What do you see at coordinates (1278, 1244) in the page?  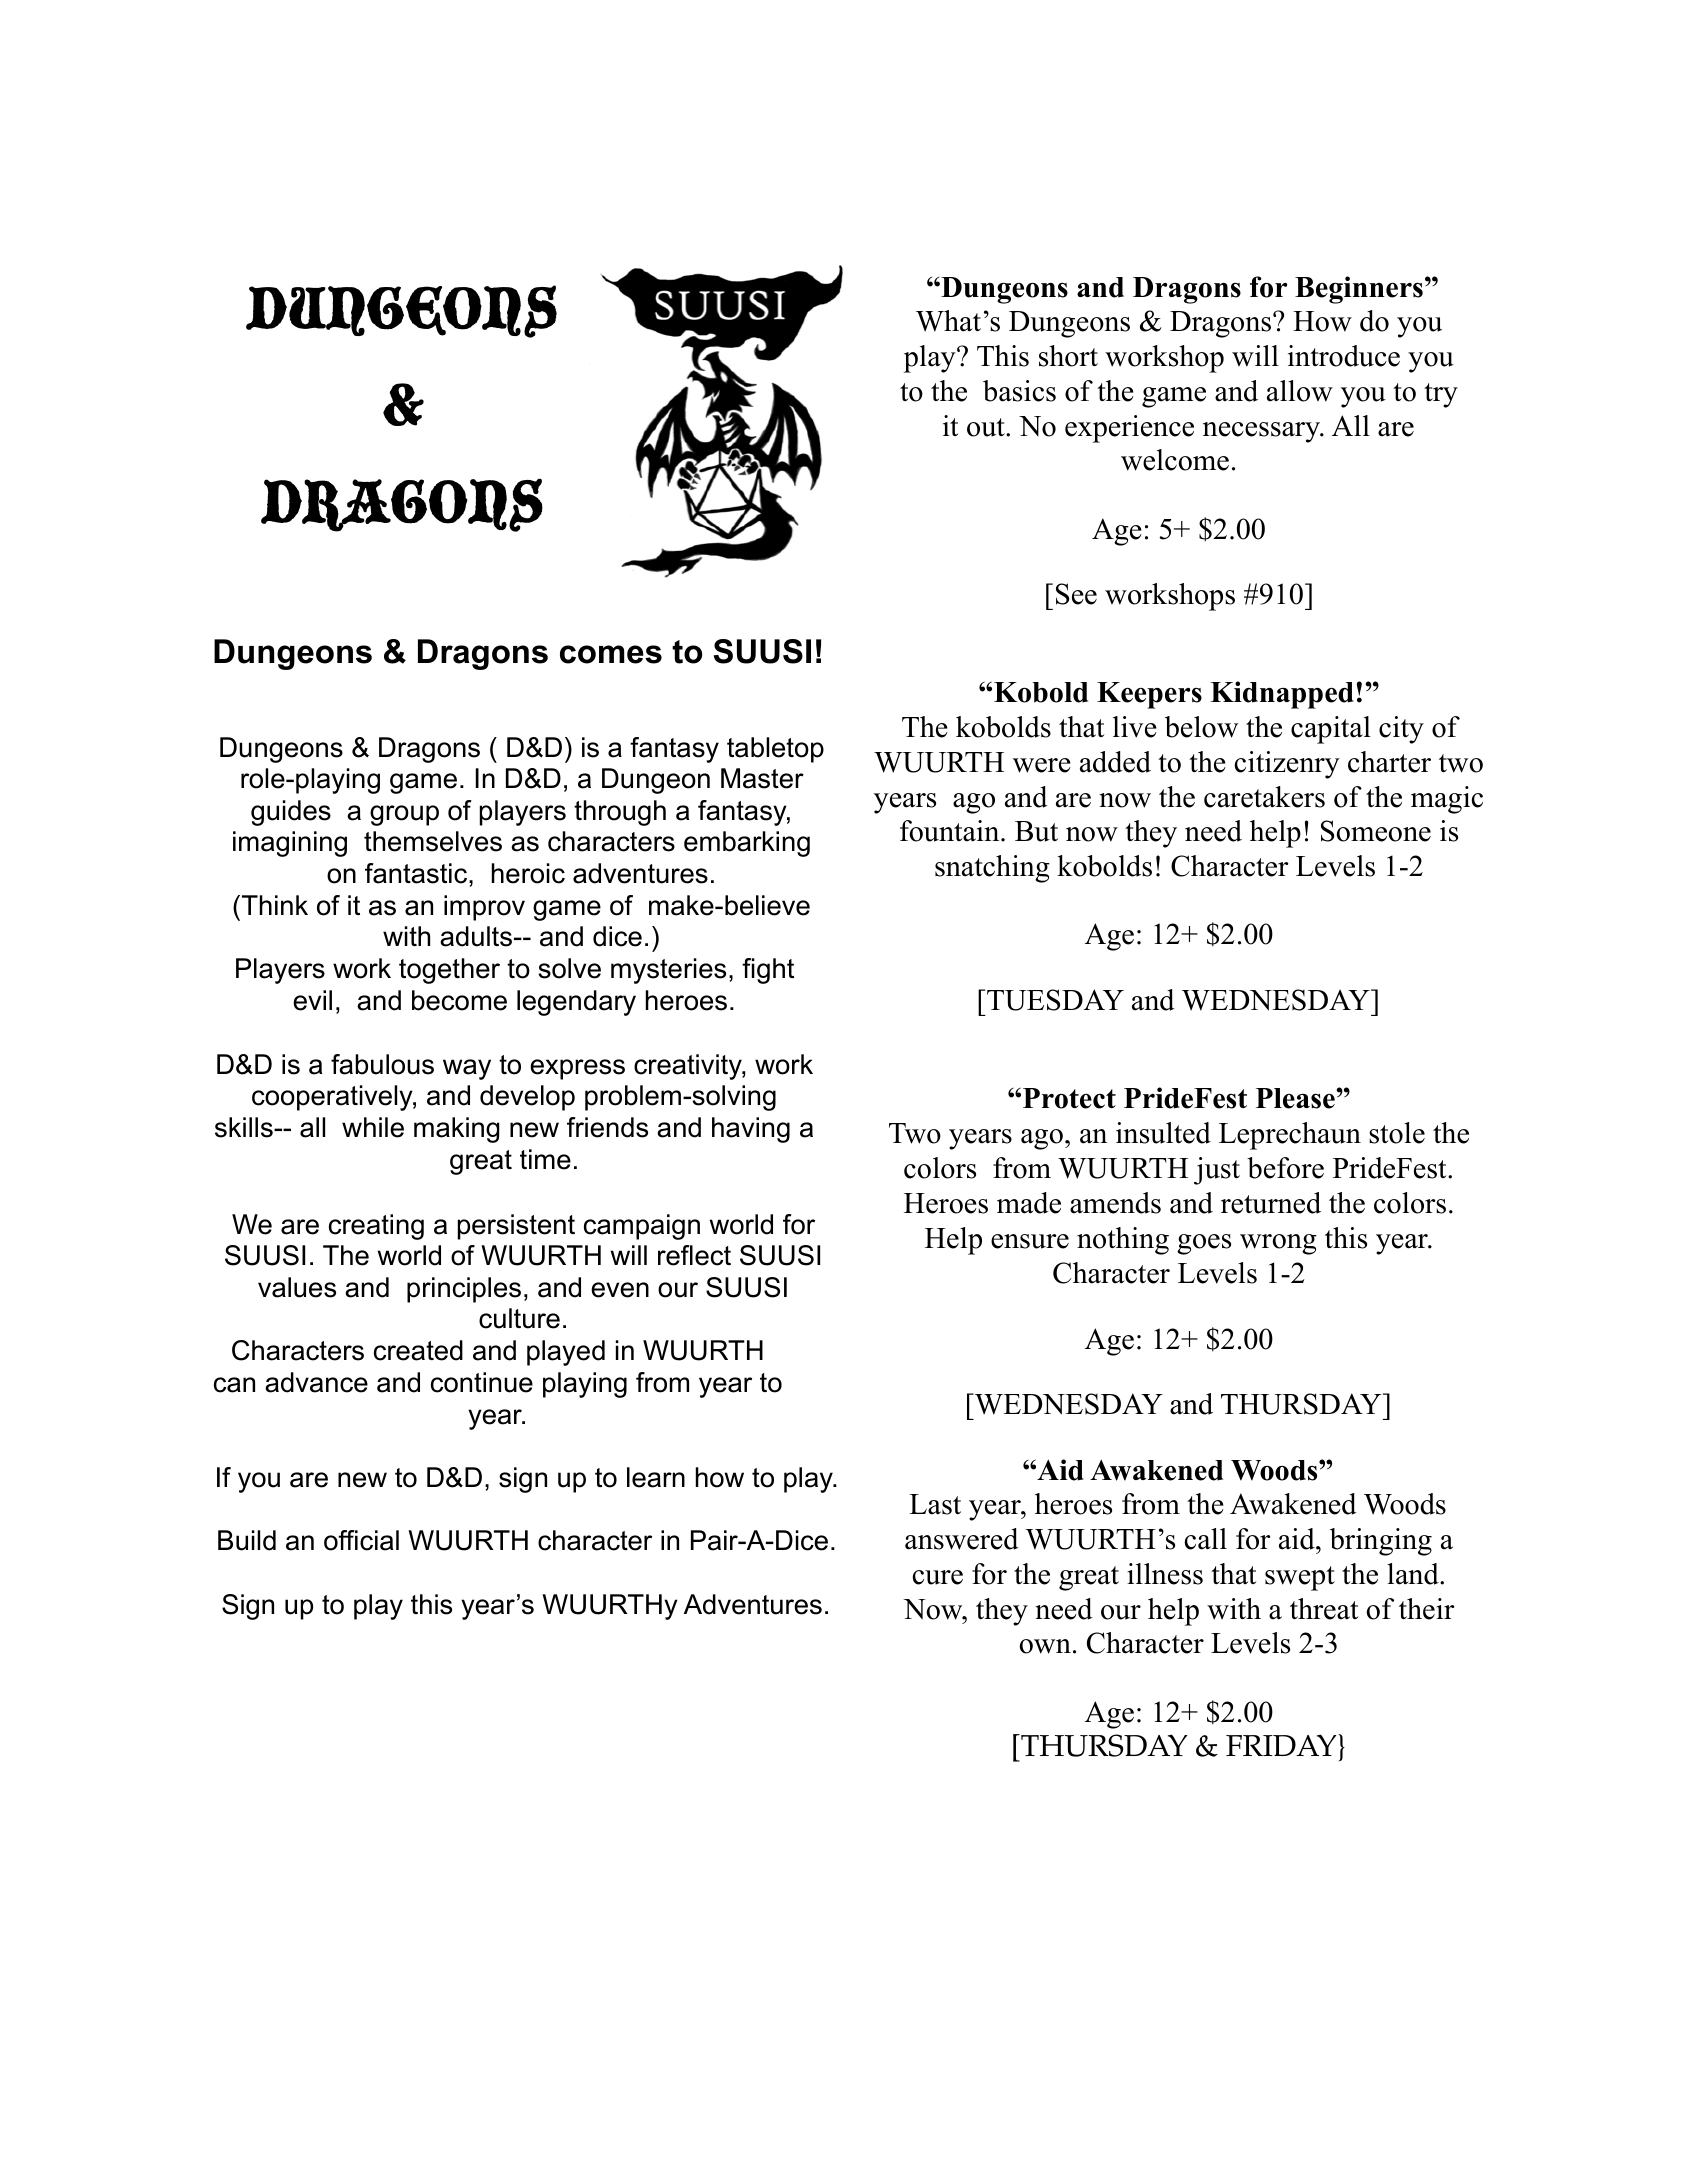 I see `wrong` at bounding box center [1278, 1244].
